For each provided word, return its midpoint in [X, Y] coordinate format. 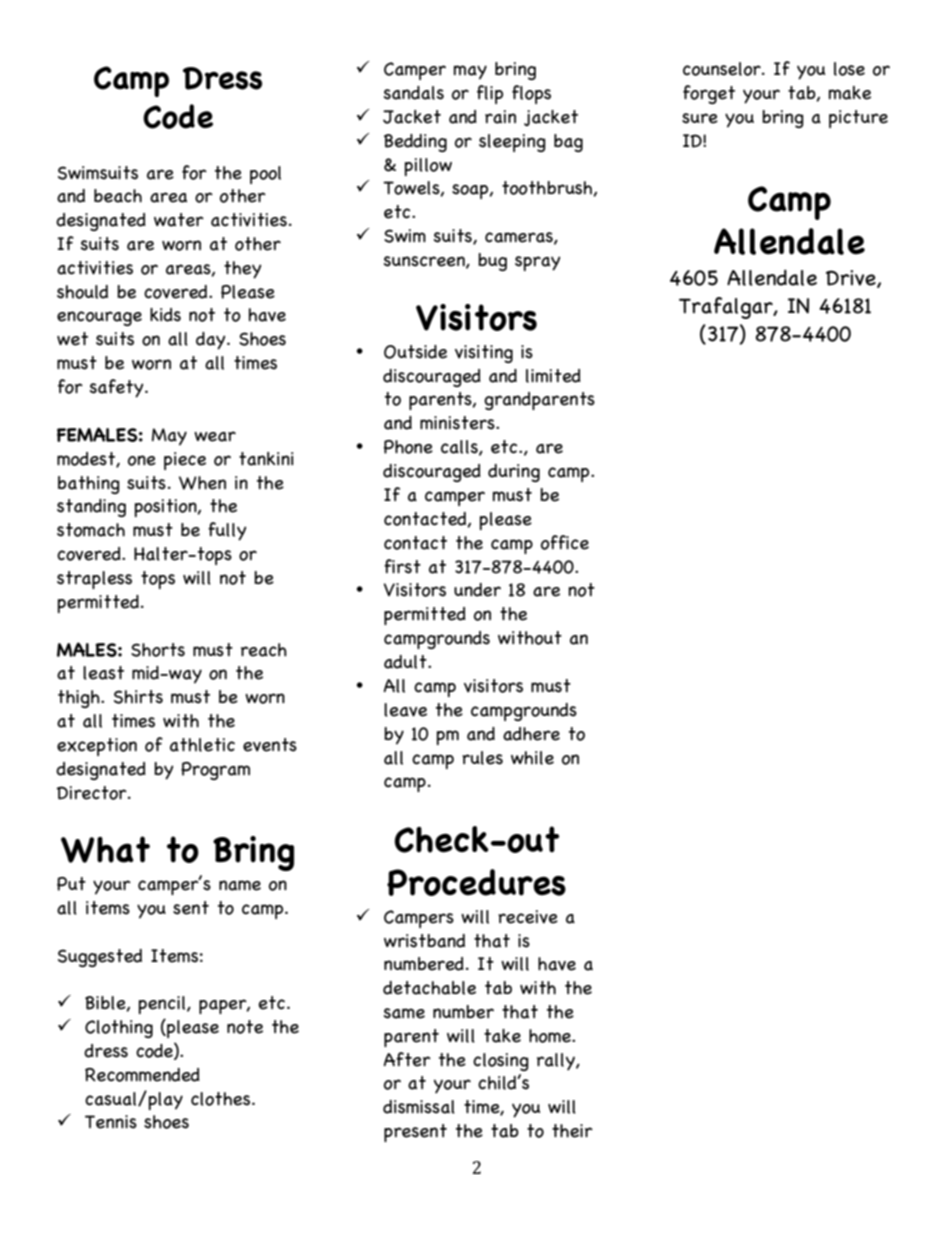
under [477, 590]
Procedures [476, 882]
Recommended [142, 1075]
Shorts [158, 650]
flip [490, 94]
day [212, 341]
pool [265, 175]
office [565, 542]
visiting [484, 354]
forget [709, 94]
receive [528, 917]
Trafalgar [727, 308]
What [105, 849]
